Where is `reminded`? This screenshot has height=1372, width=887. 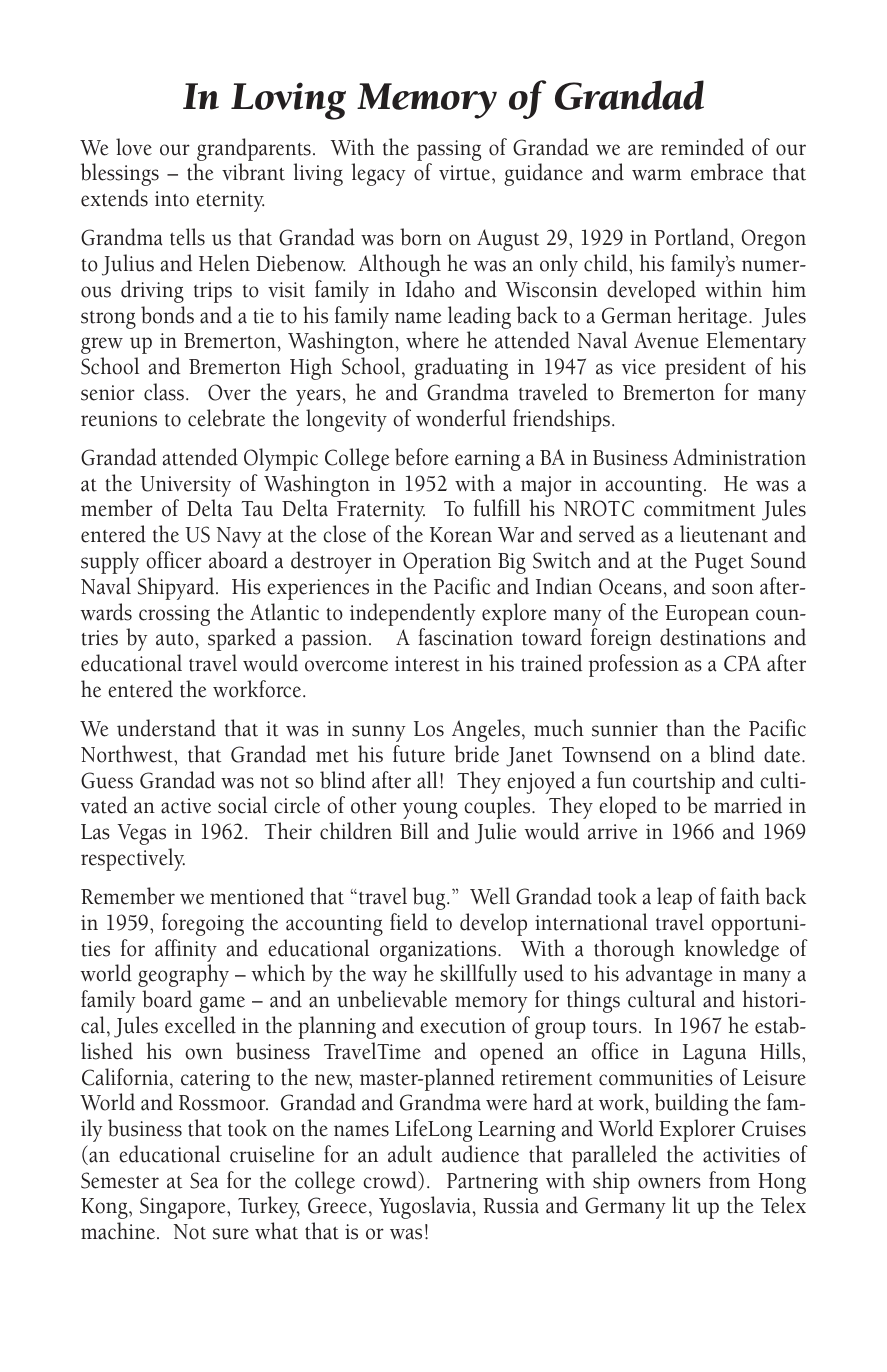
reminded is located at coordinates (702, 147).
